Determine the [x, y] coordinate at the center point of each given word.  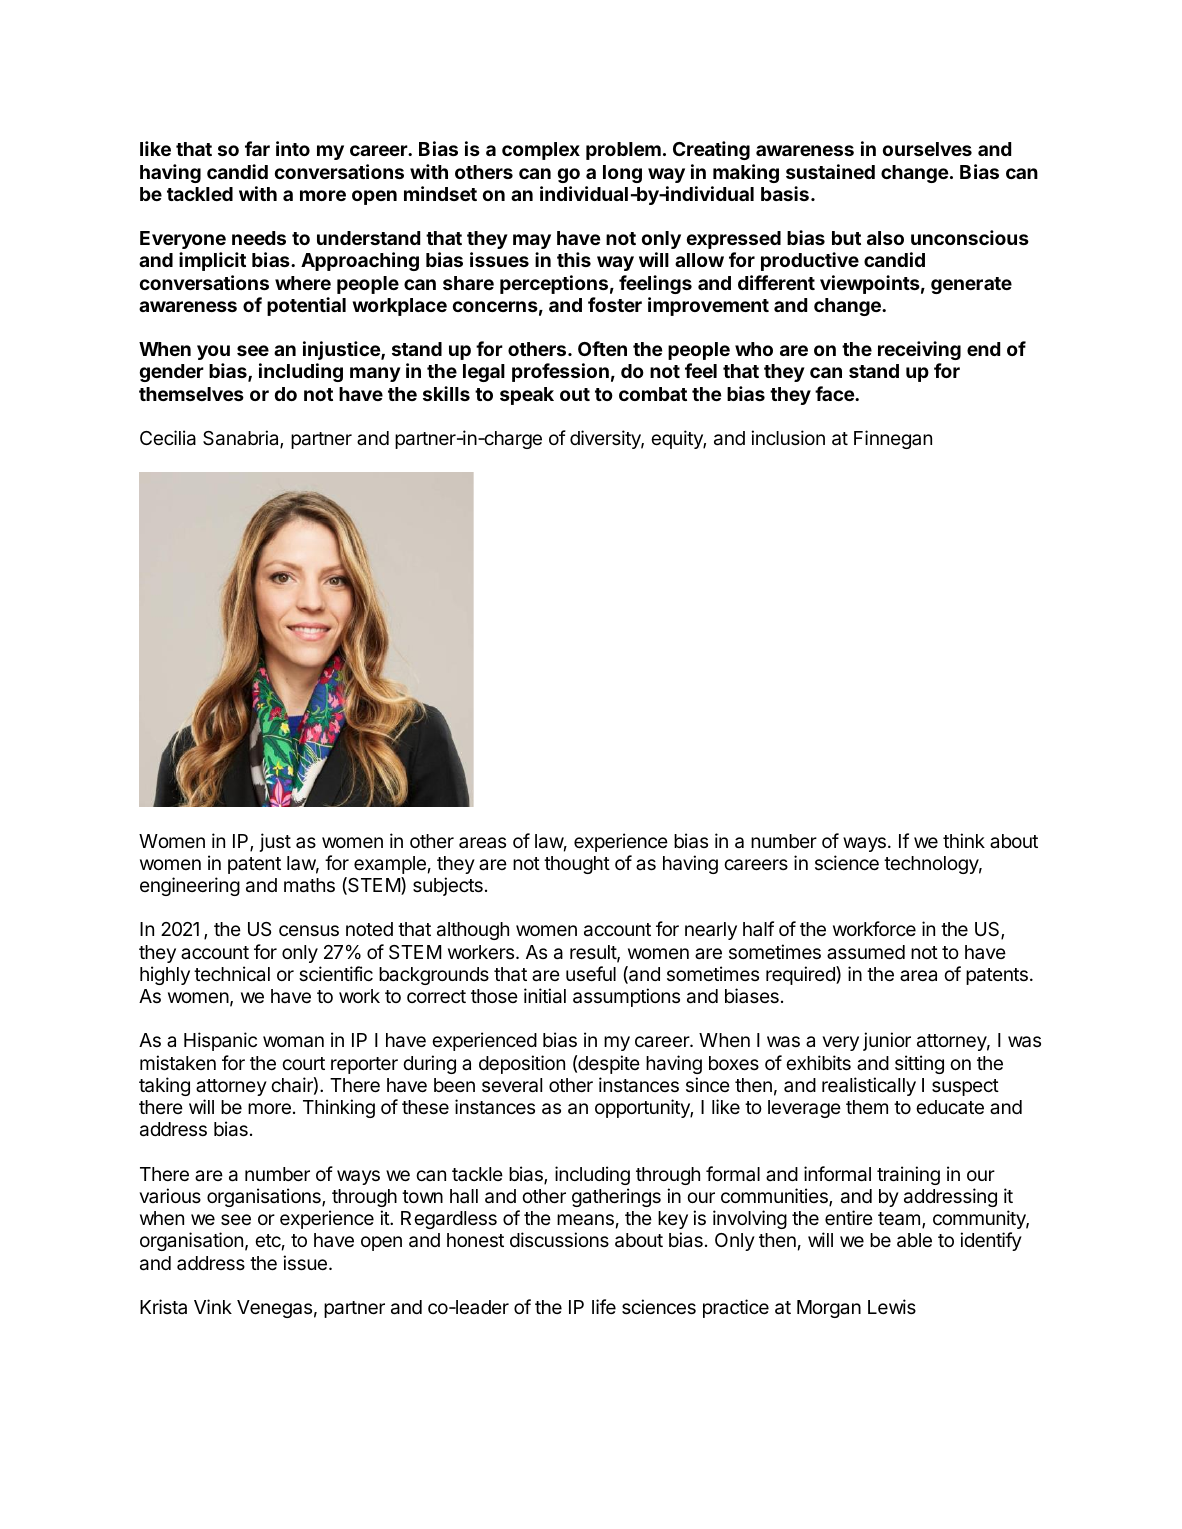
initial [545, 996]
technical [232, 973]
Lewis [892, 1306]
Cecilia [168, 438]
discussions [559, 1239]
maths [309, 885]
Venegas [274, 1309]
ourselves [927, 149]
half [758, 928]
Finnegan [893, 439]
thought [577, 865]
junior [887, 1041]
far [257, 148]
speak [527, 396]
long [622, 174]
